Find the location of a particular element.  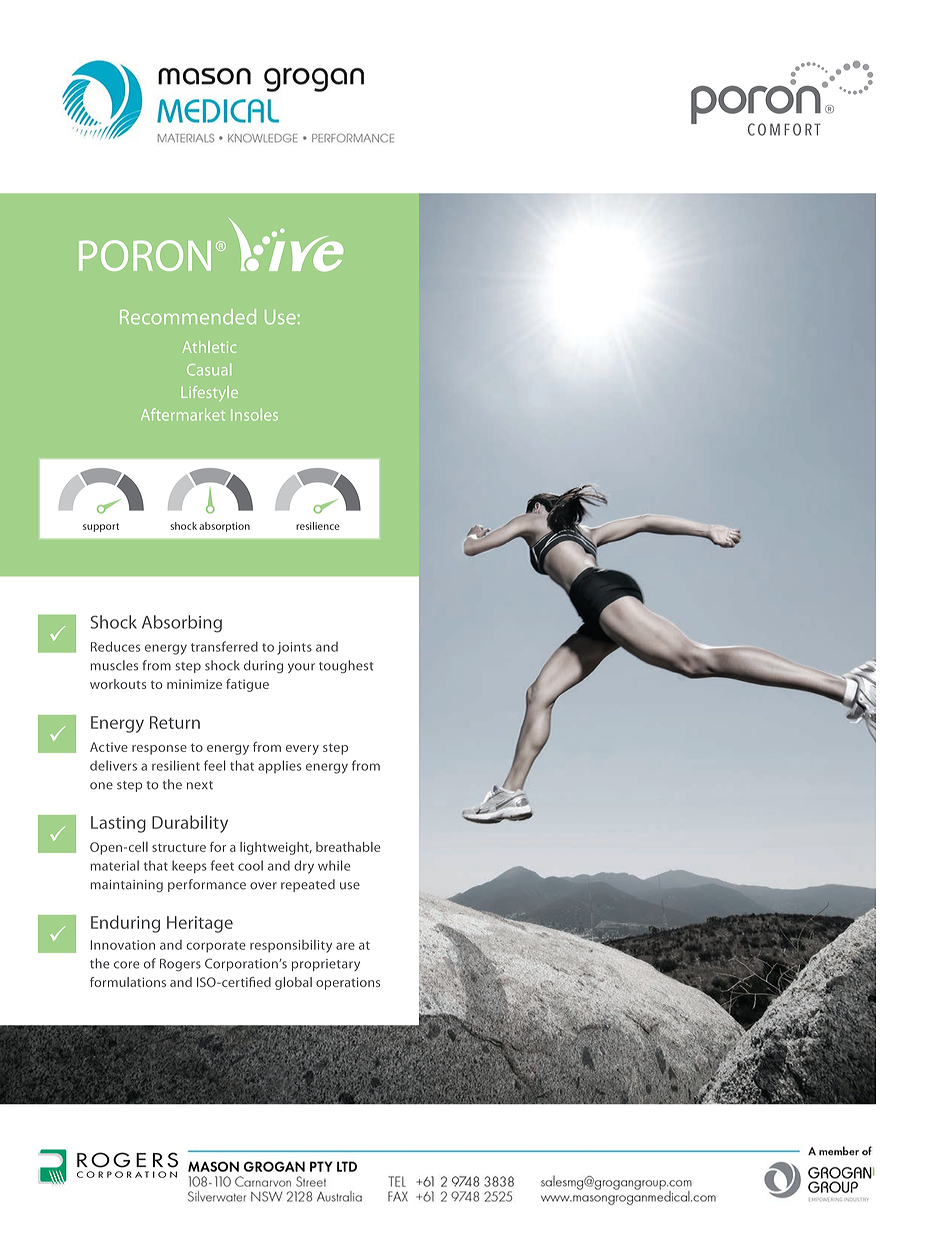

proprietary is located at coordinates (326, 965).
